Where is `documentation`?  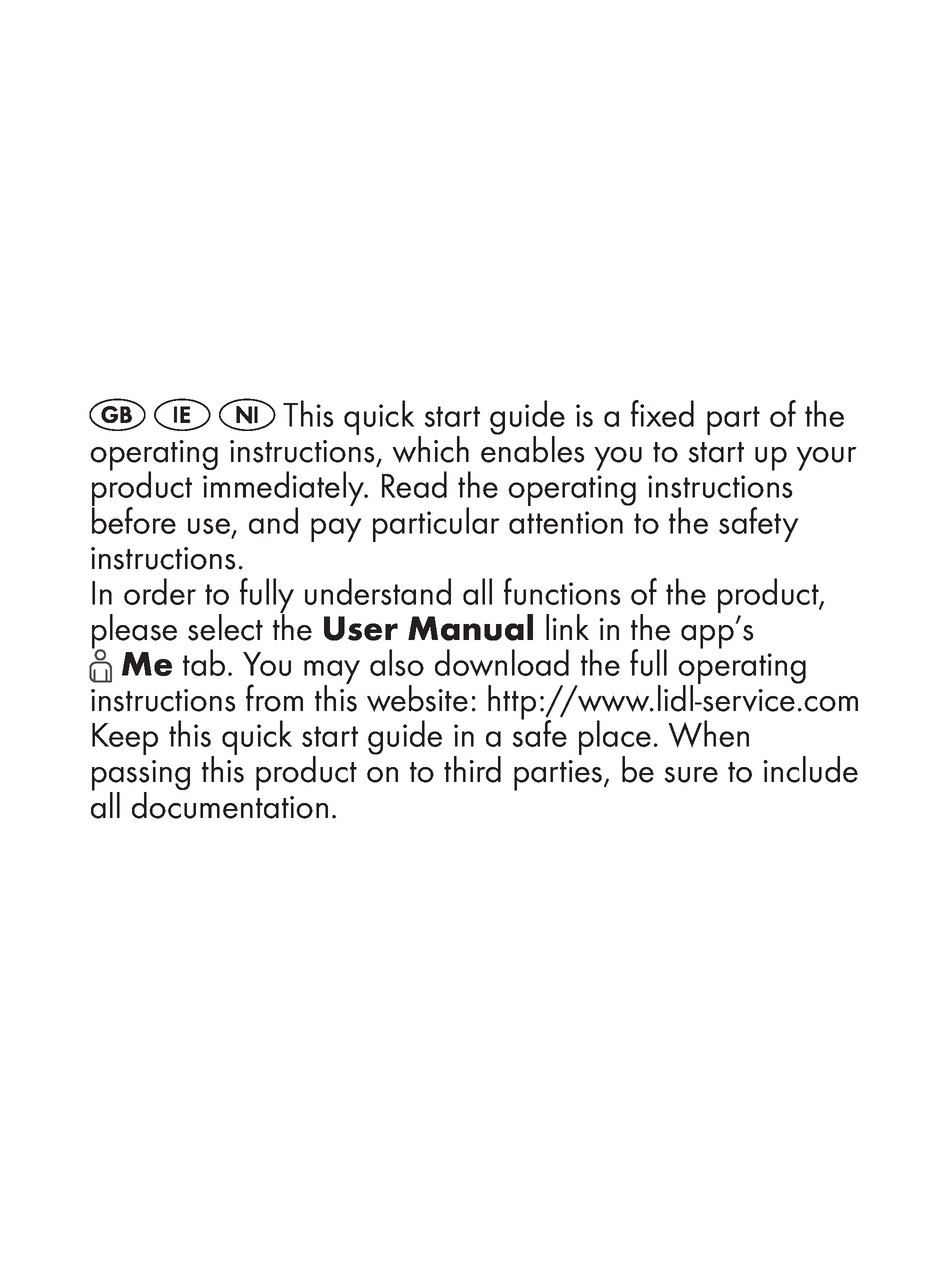
documentation is located at coordinates (230, 804).
